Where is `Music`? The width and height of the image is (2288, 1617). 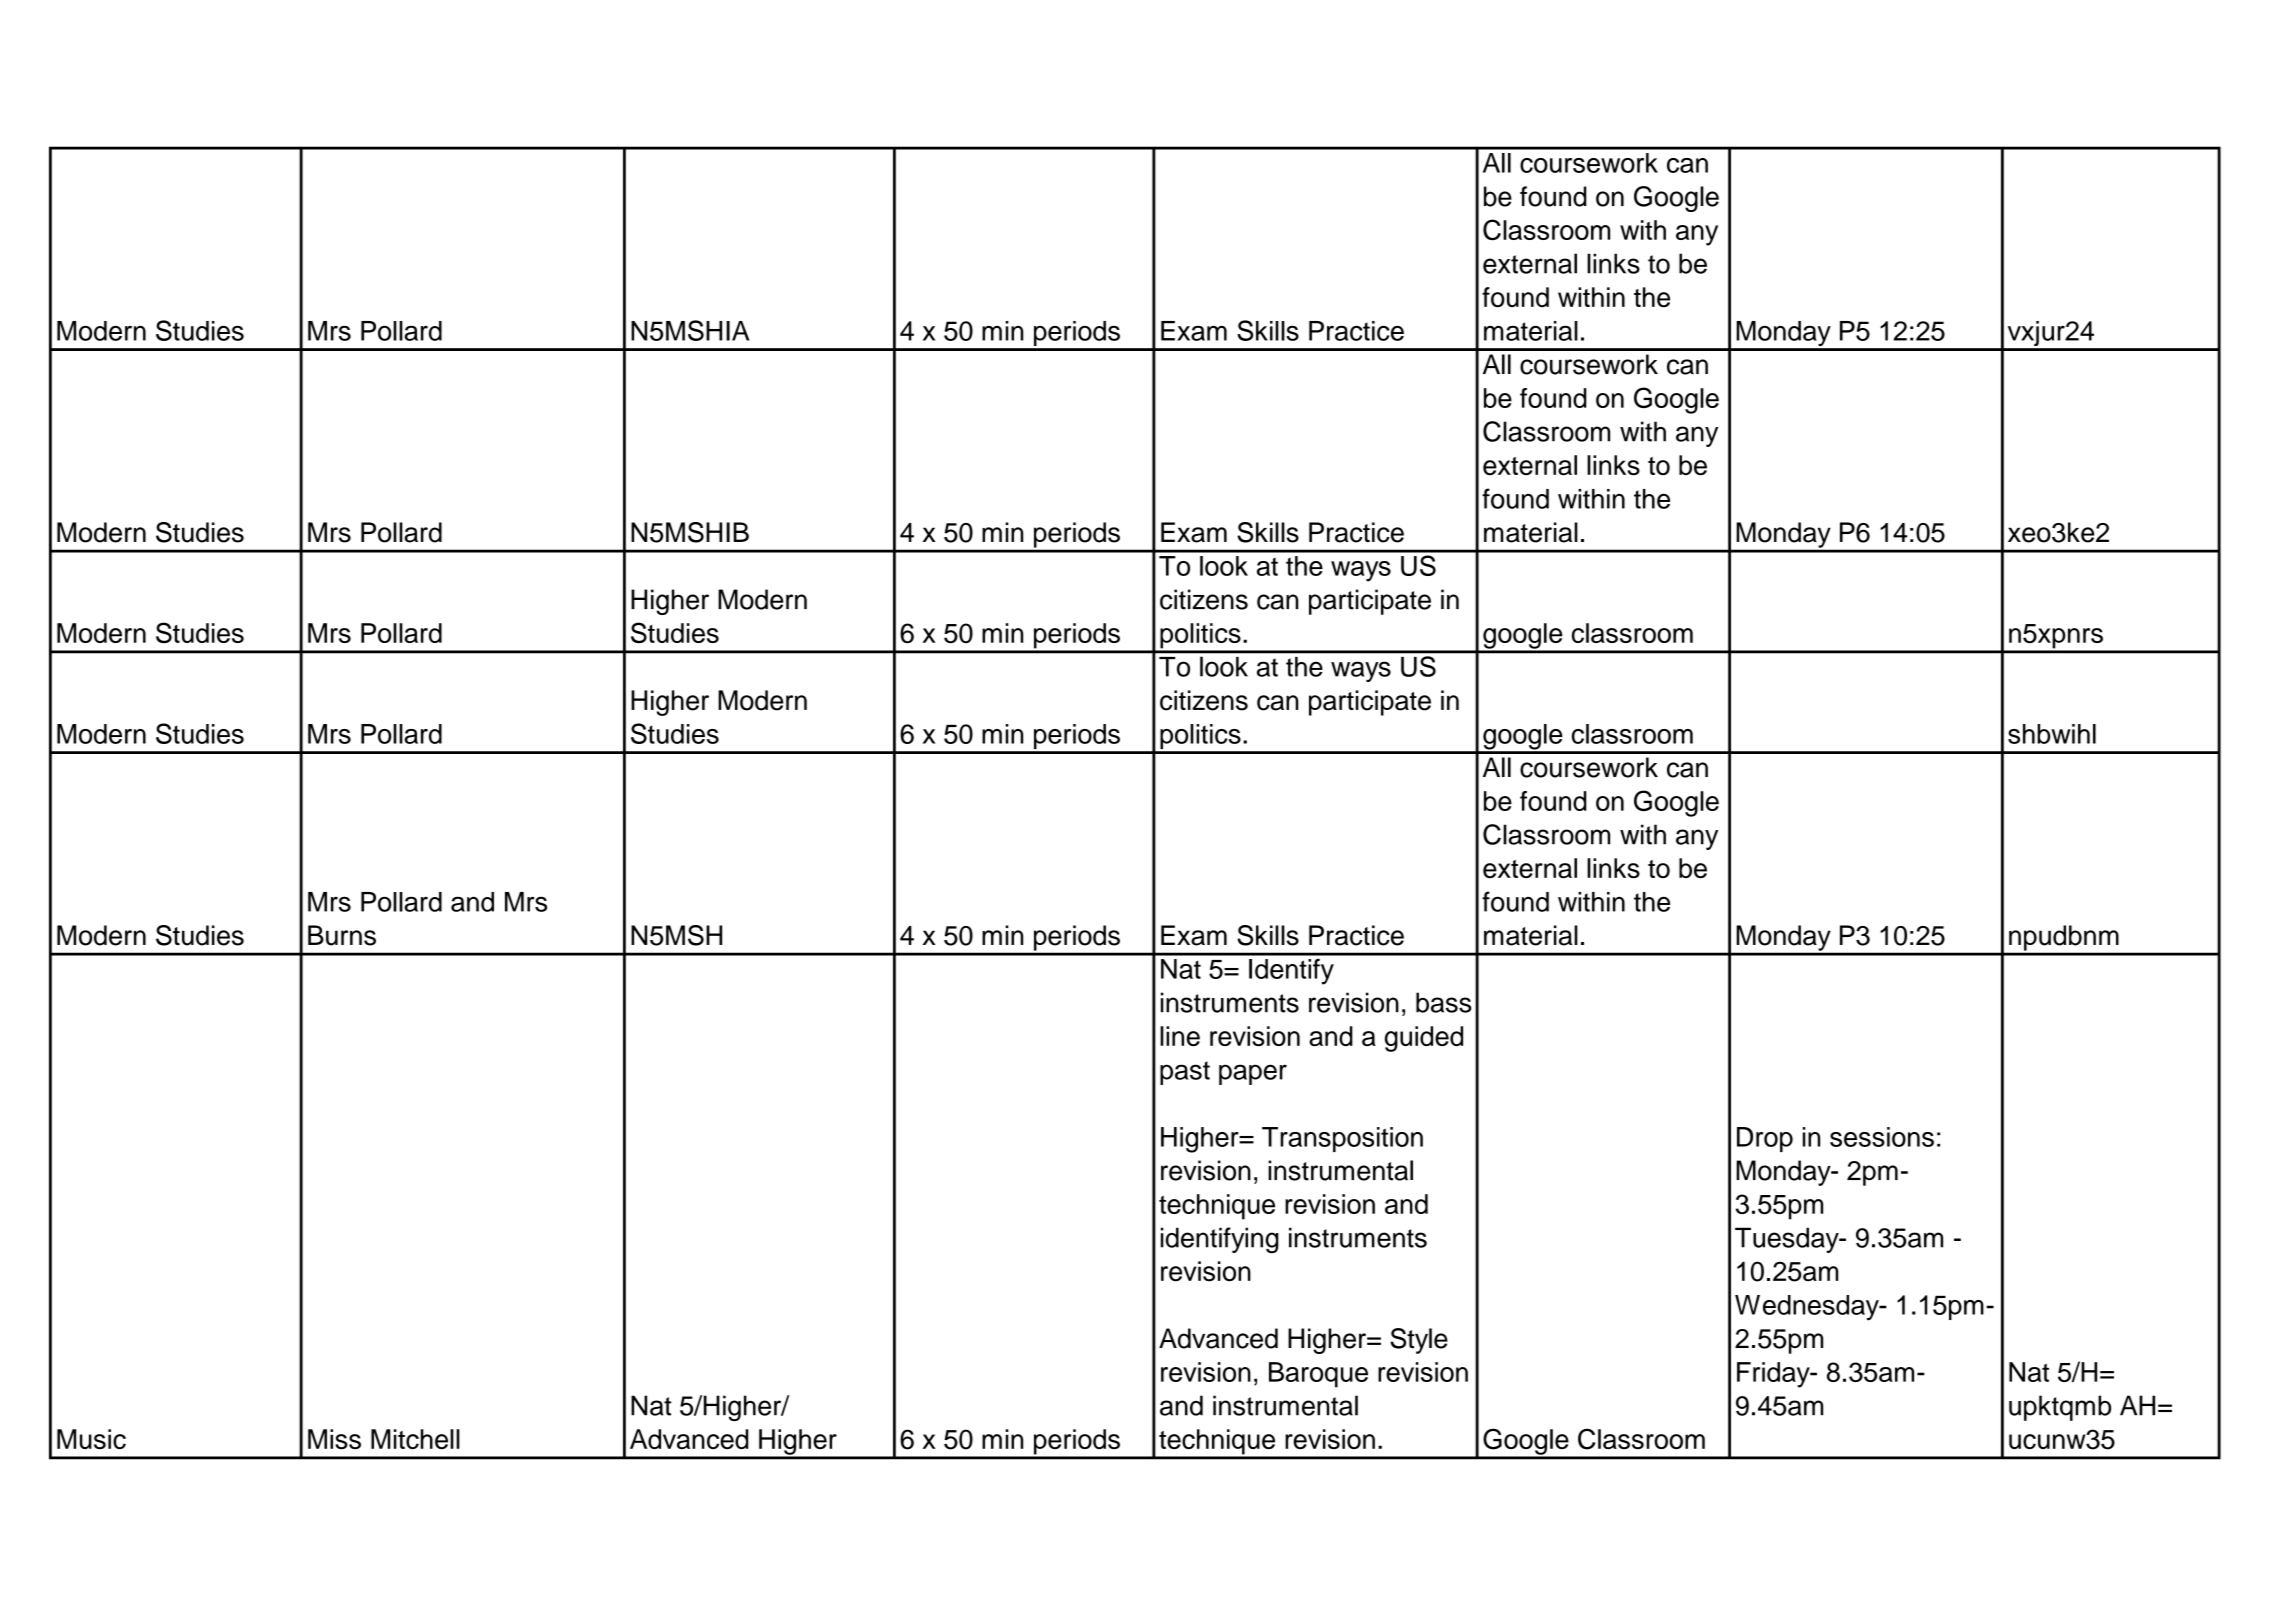
Music is located at coordinates (91, 1439).
